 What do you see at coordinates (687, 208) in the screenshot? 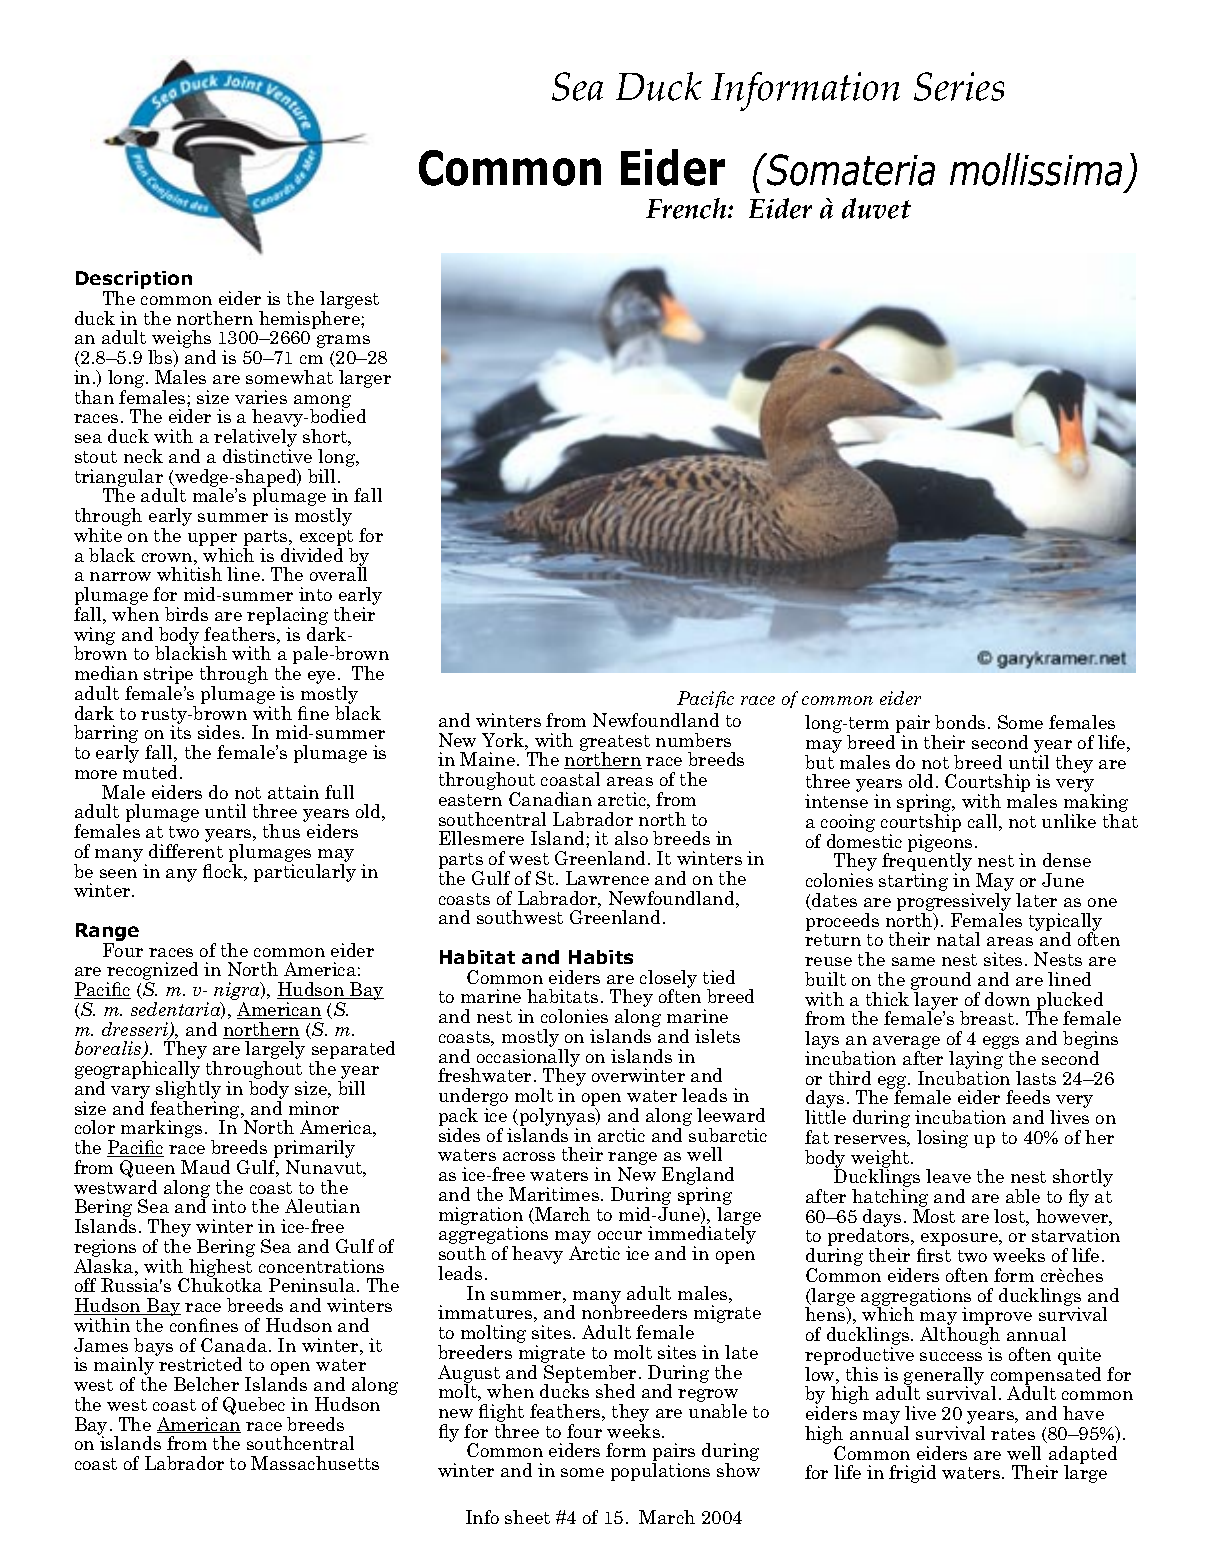
I see `French` at bounding box center [687, 208].
